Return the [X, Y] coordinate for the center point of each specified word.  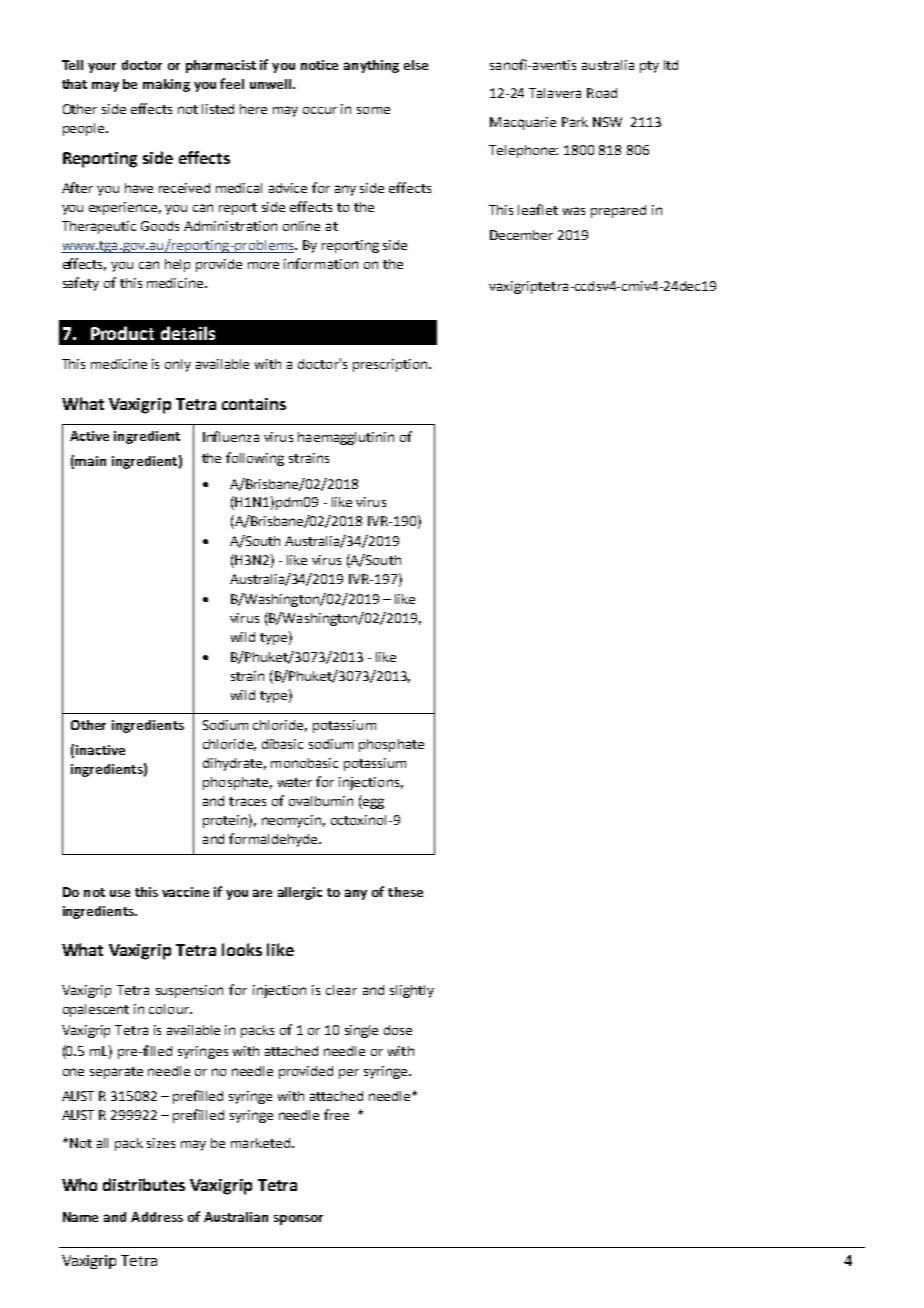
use [120, 893]
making [166, 85]
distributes [144, 1184]
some [373, 110]
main [90, 461]
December [521, 235]
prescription [390, 365]
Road [602, 93]
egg [372, 803]
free [336, 1114]
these [405, 892]
